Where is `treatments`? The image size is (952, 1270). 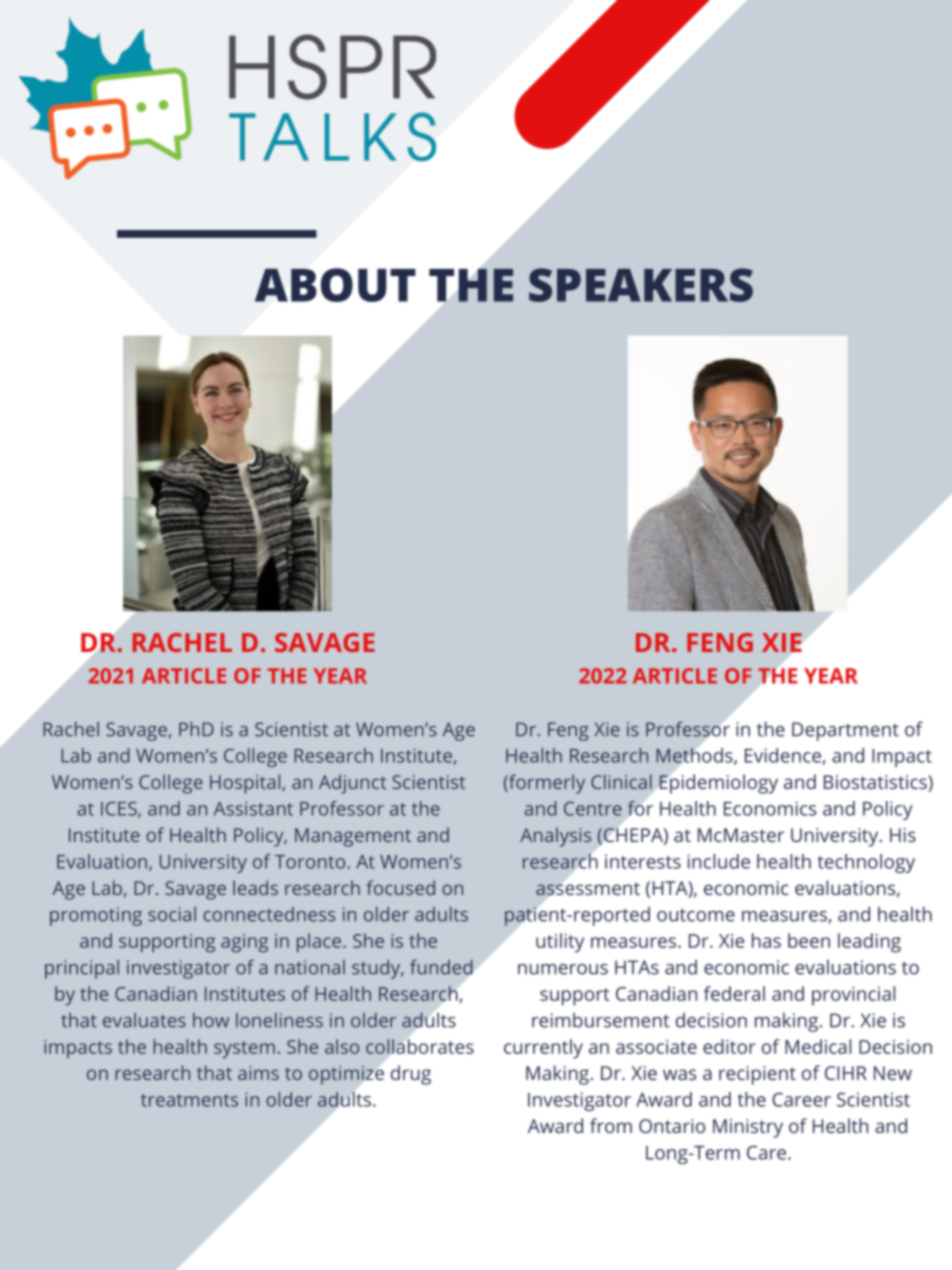
treatments is located at coordinates (189, 1100).
